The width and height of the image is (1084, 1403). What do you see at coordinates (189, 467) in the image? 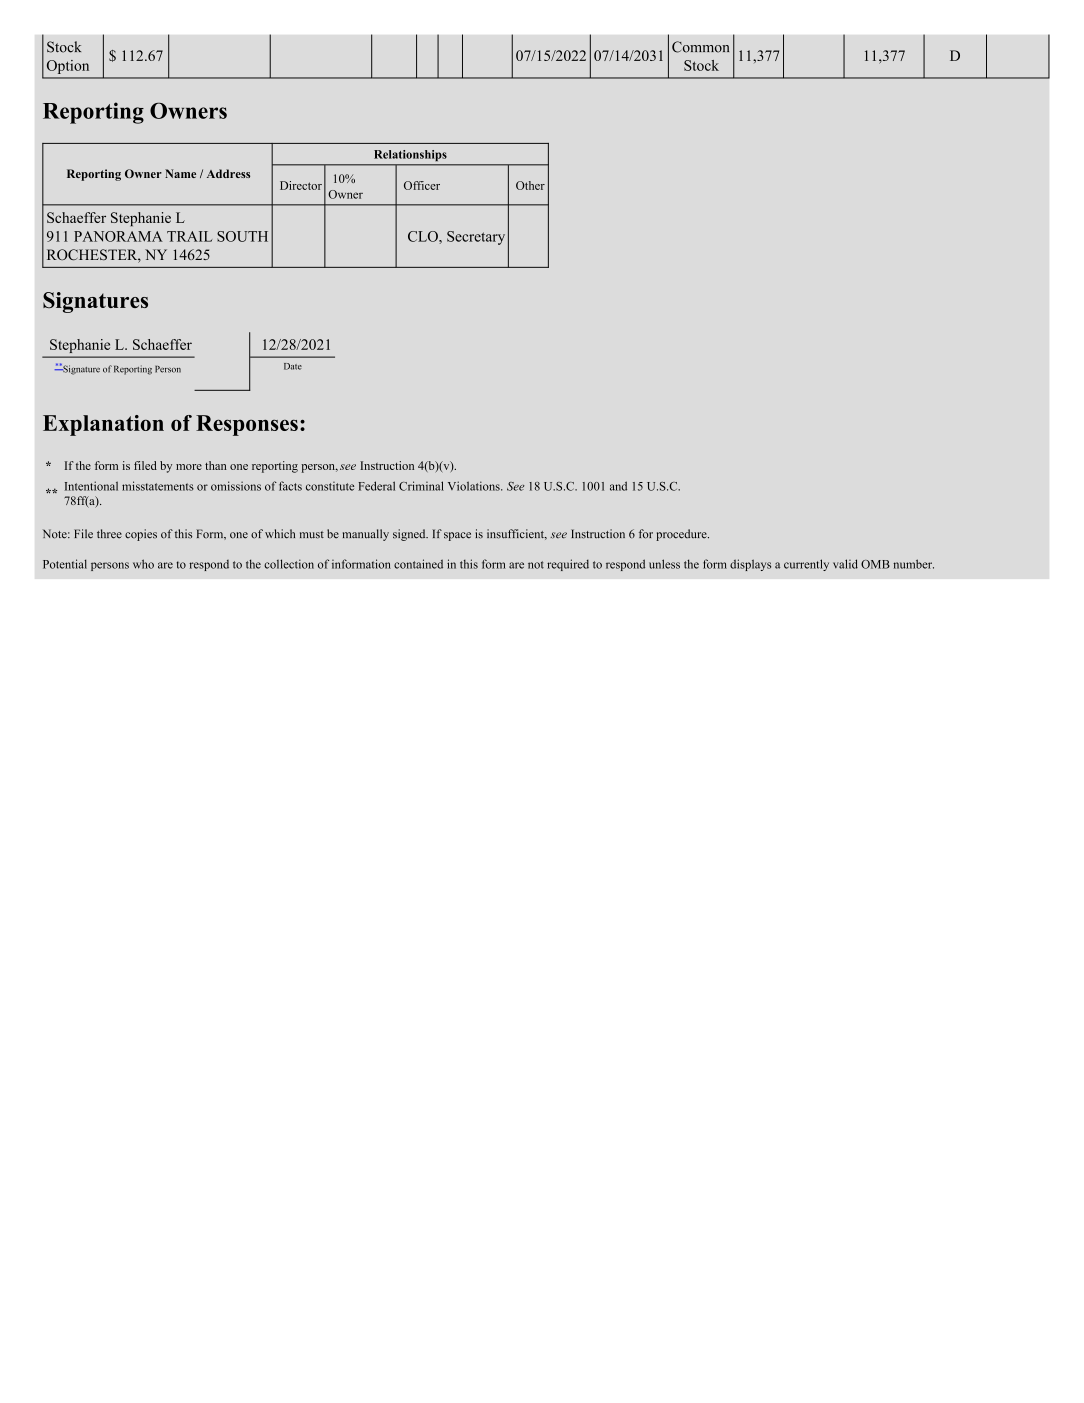
I see `more` at bounding box center [189, 467].
